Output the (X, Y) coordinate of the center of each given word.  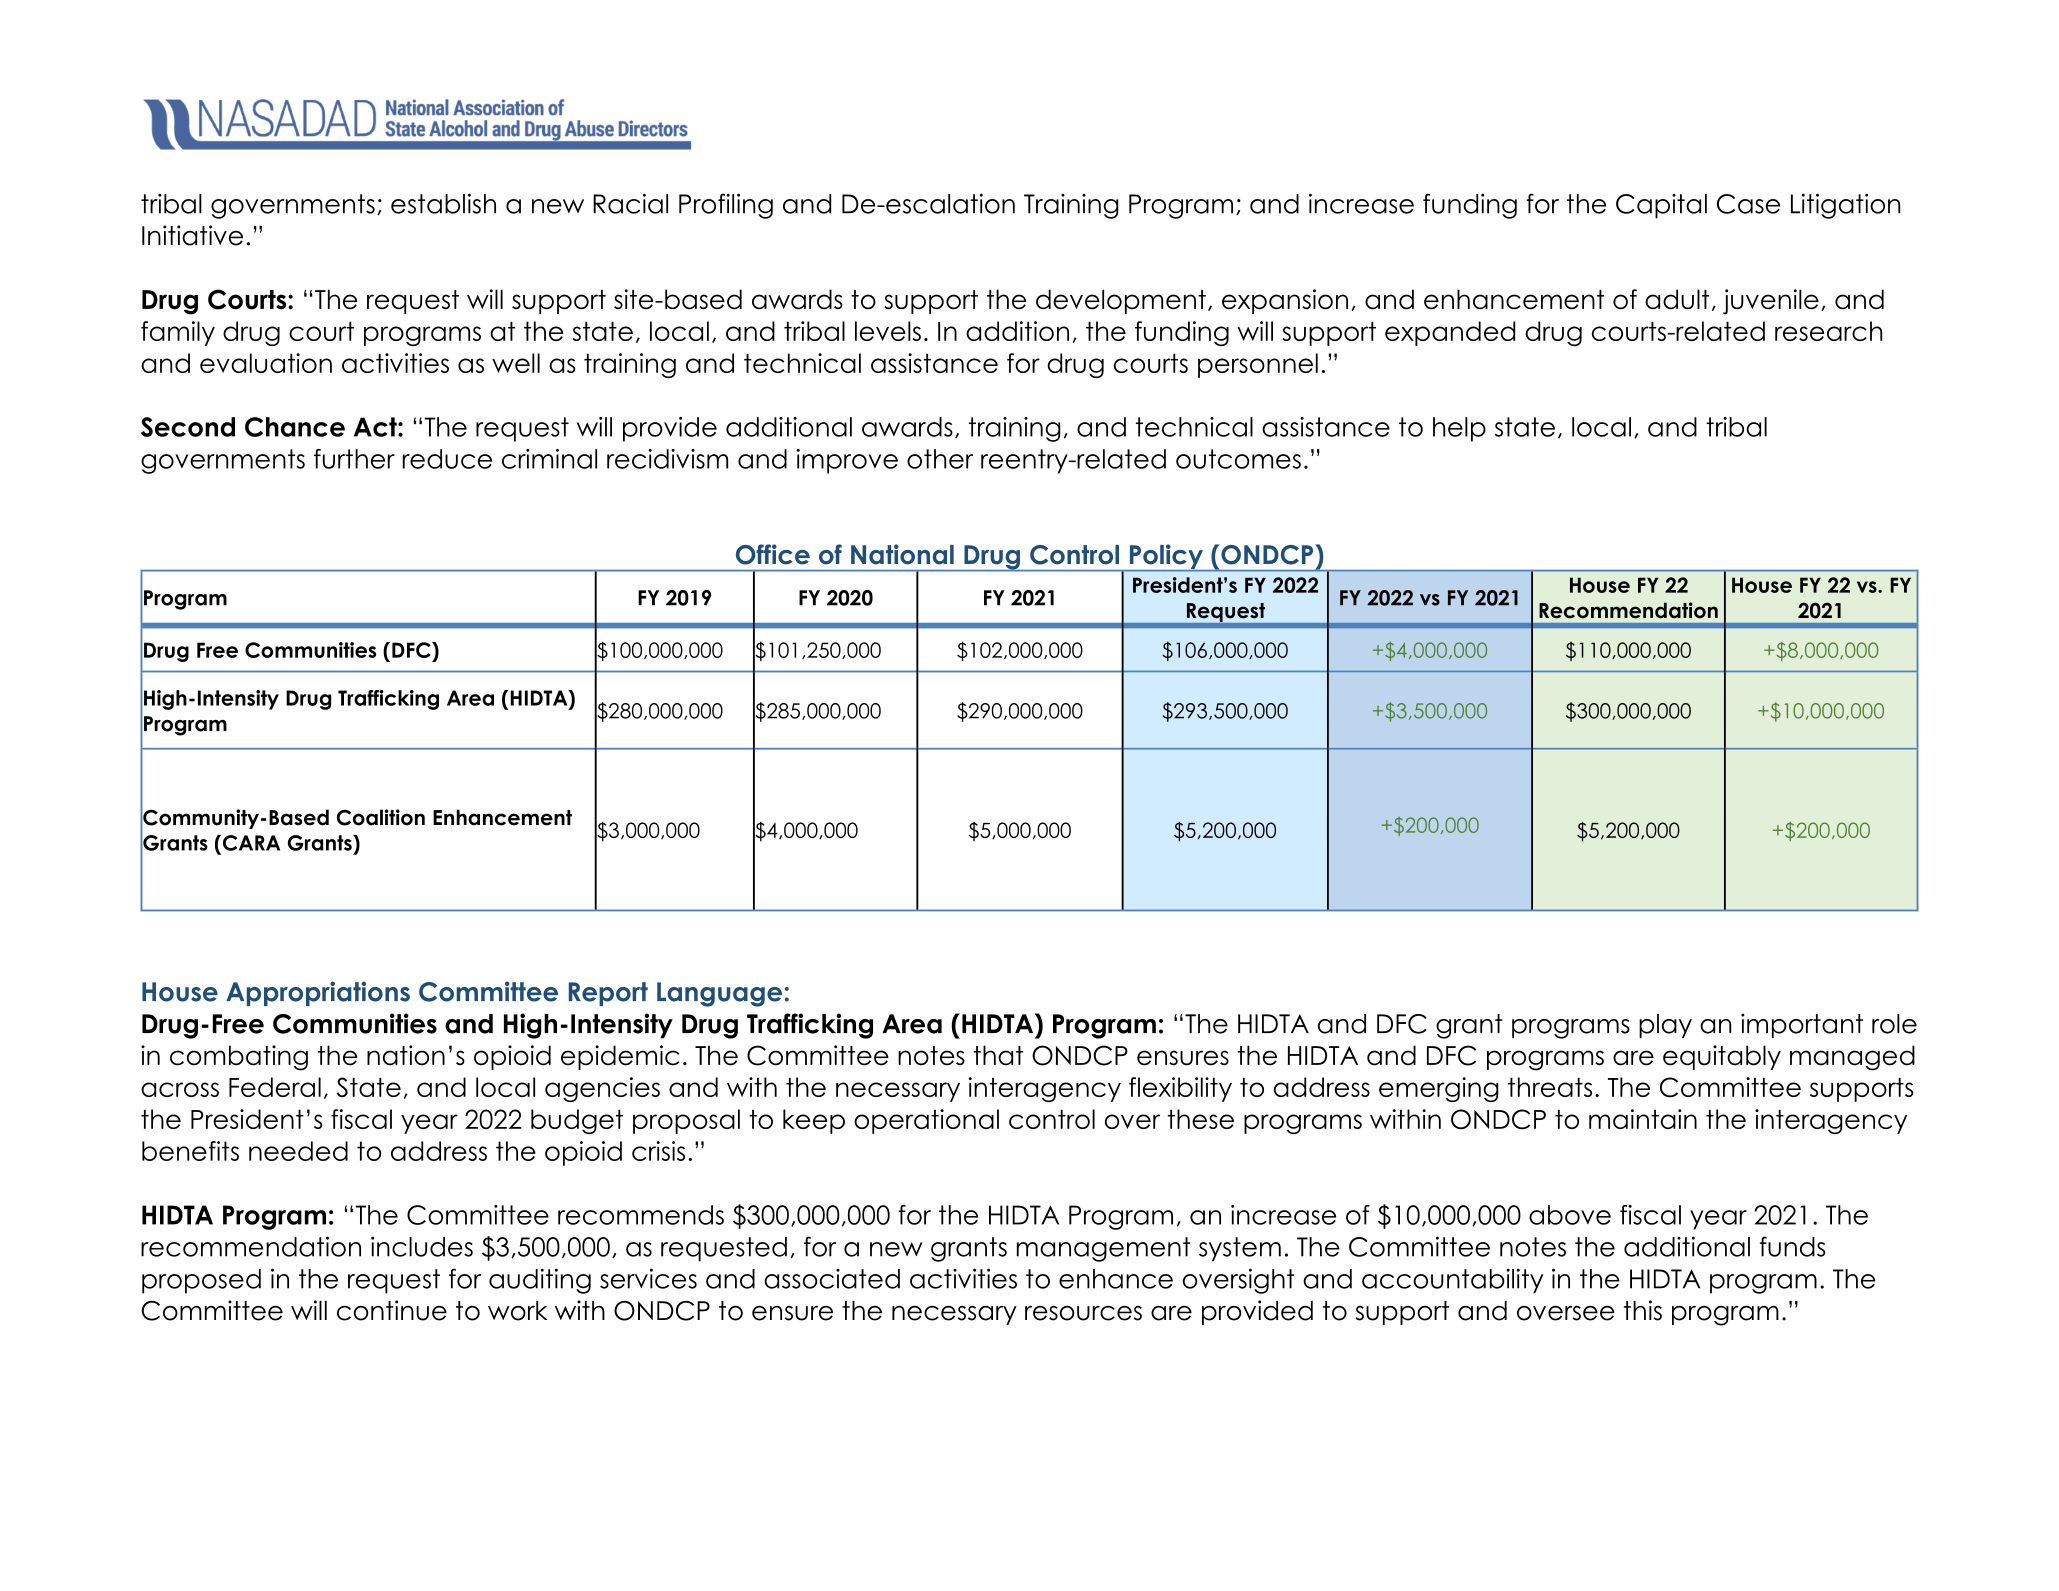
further (354, 459)
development (1121, 301)
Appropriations (318, 993)
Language (719, 994)
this (1643, 1310)
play (1665, 1026)
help (1459, 429)
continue (392, 1310)
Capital (1661, 206)
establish (443, 203)
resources (1083, 1313)
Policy (1166, 557)
